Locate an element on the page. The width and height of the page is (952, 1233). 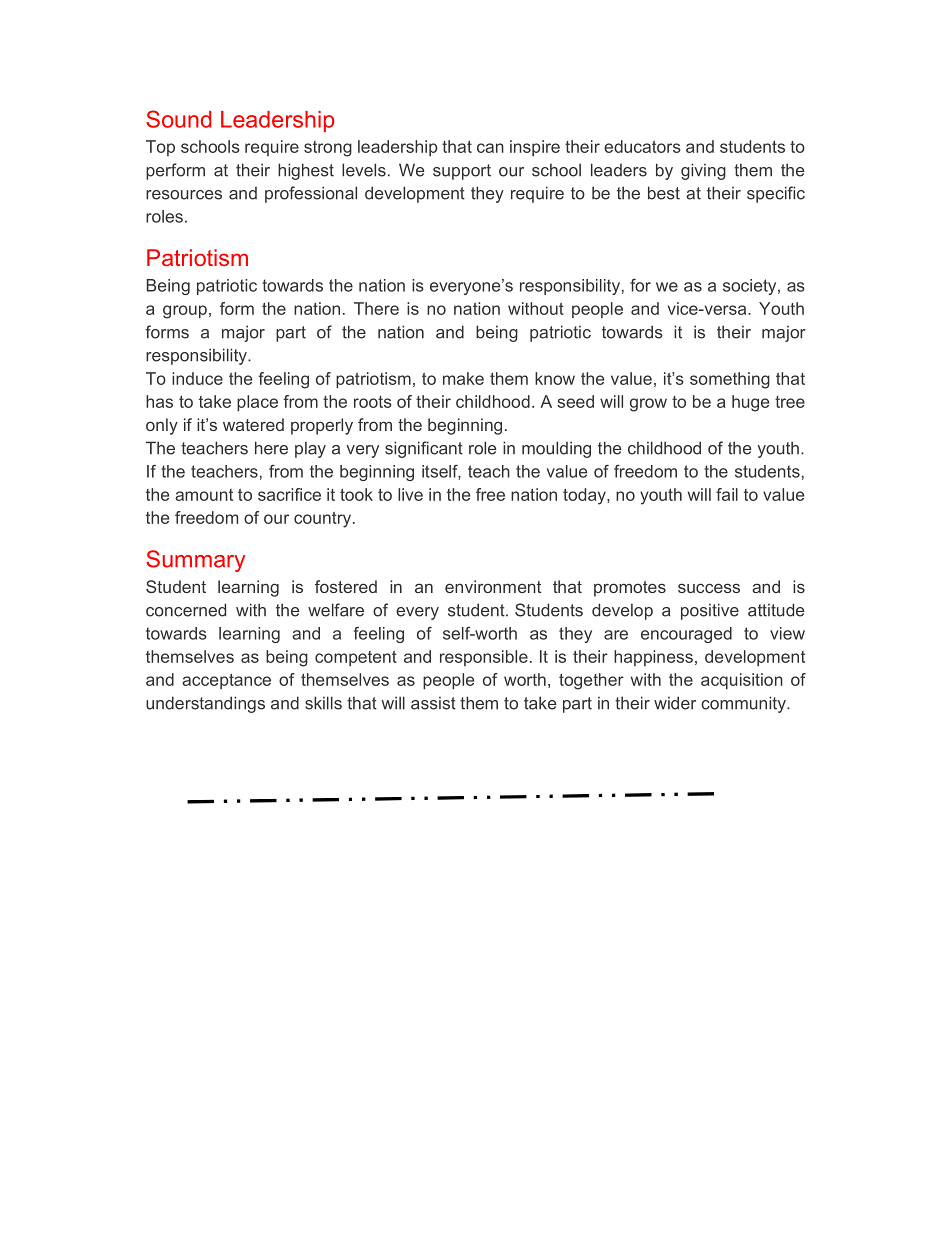
group is located at coordinates (185, 312).
